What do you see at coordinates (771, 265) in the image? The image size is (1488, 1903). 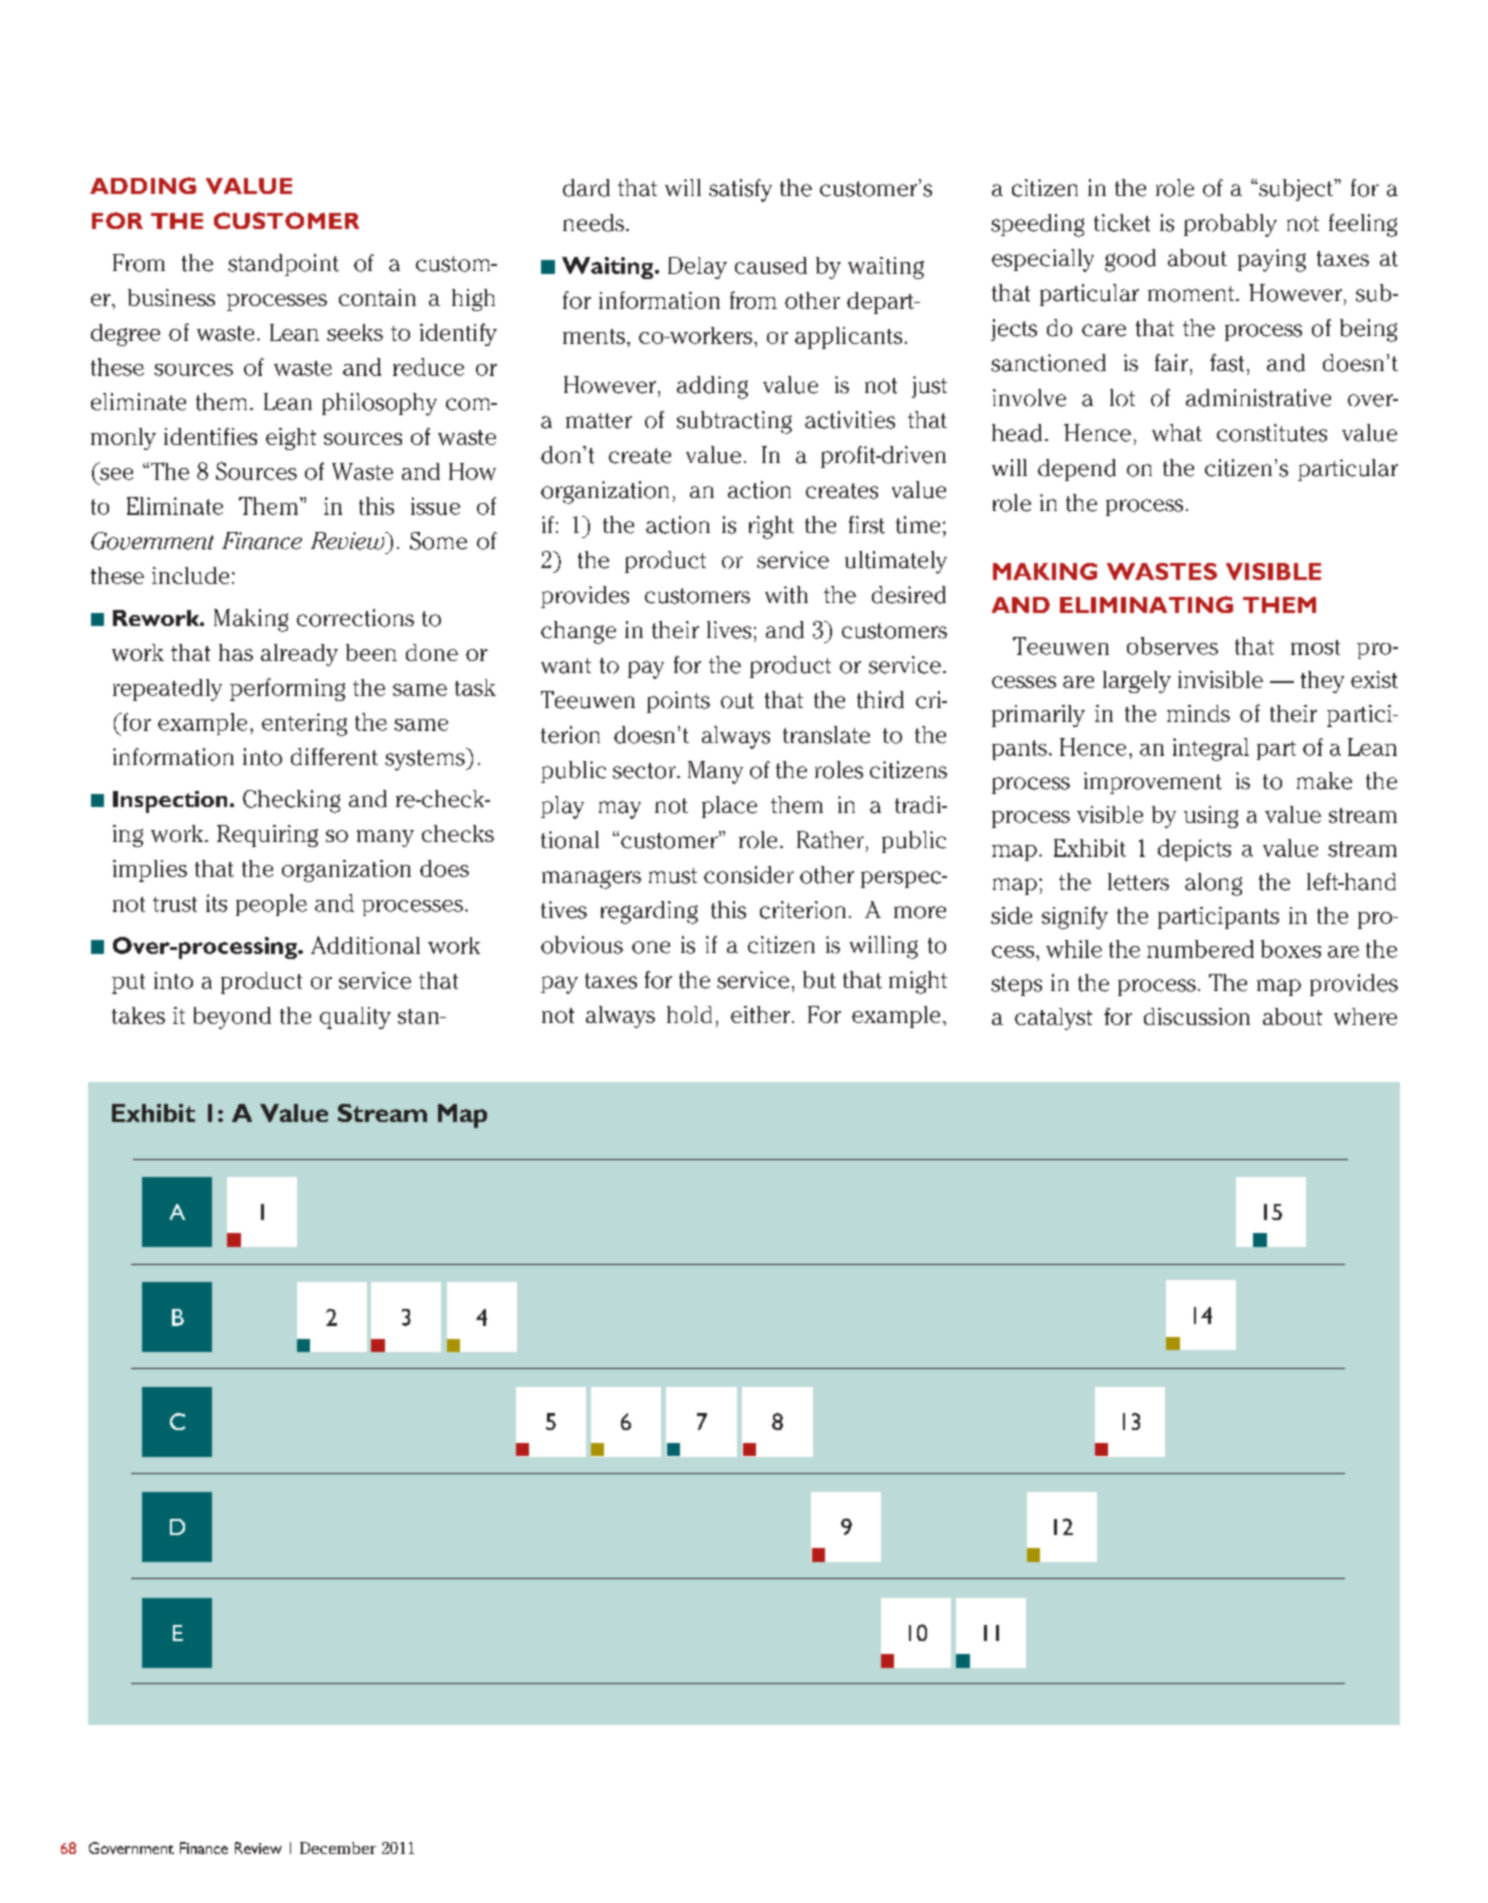 I see `caused` at bounding box center [771, 265].
